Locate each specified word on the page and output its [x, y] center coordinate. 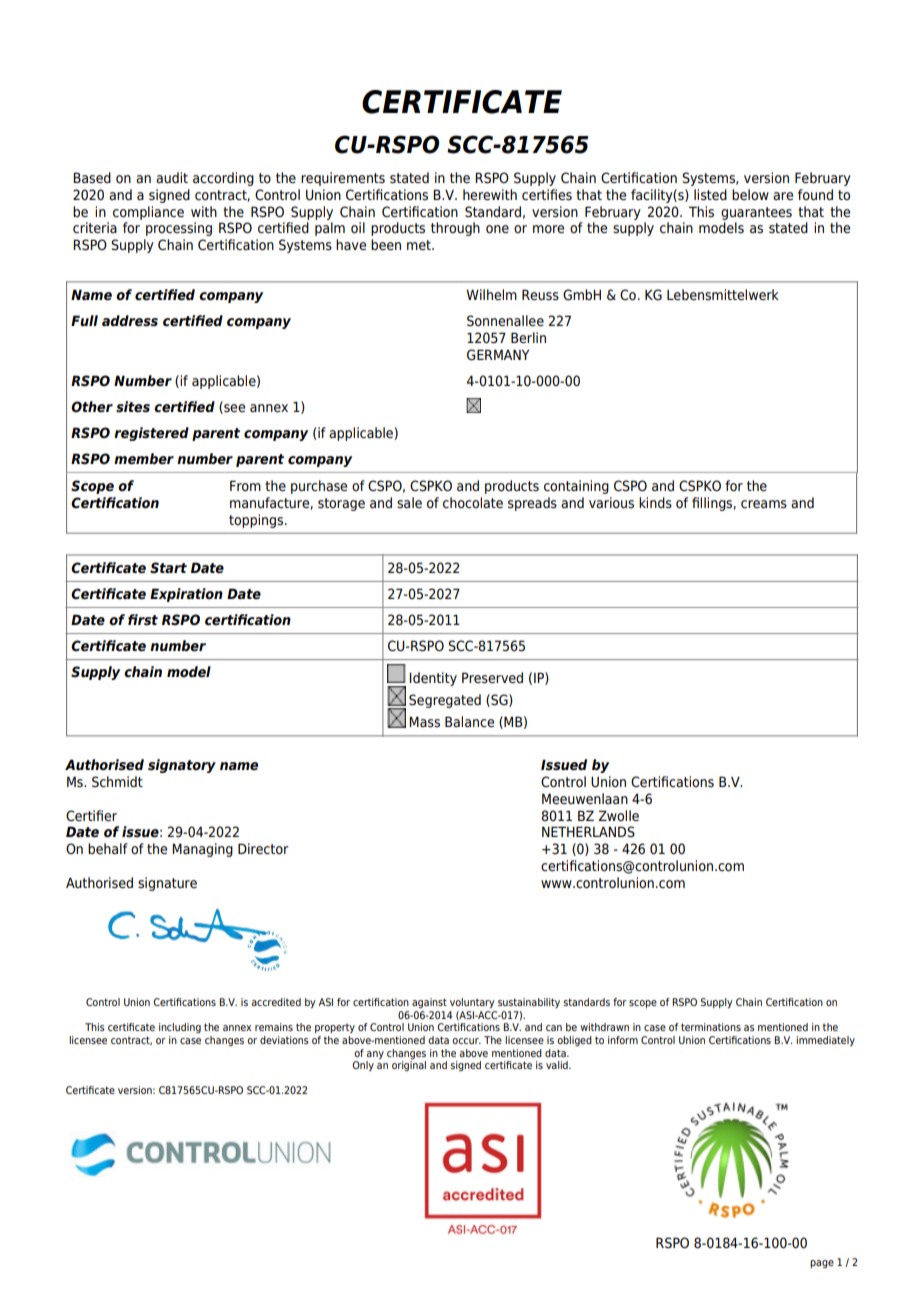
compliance [148, 213]
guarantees [756, 213]
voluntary [472, 1003]
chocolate [473, 503]
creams [764, 504]
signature [167, 884]
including [180, 1028]
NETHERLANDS [588, 832]
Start [168, 567]
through [455, 229]
